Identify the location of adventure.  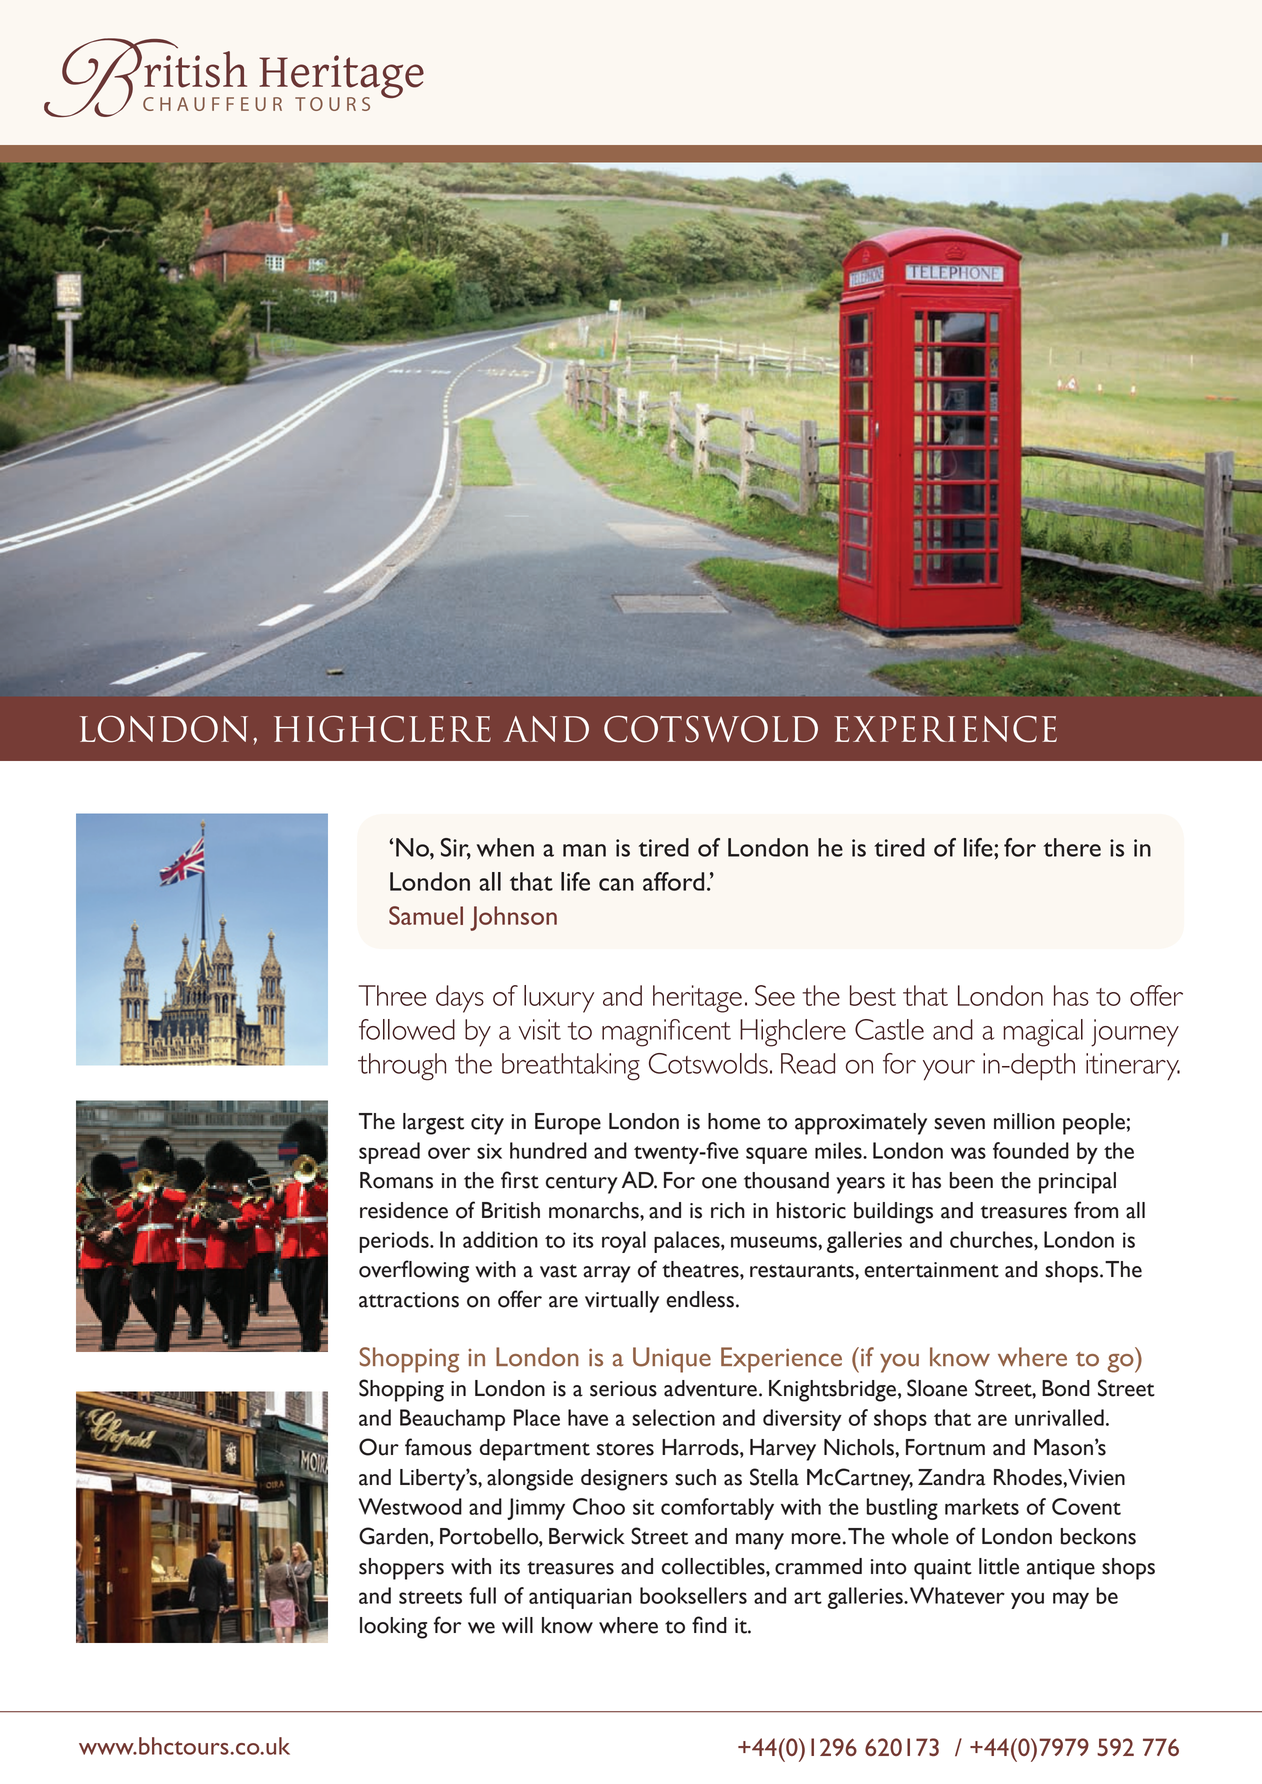
(710, 1388).
